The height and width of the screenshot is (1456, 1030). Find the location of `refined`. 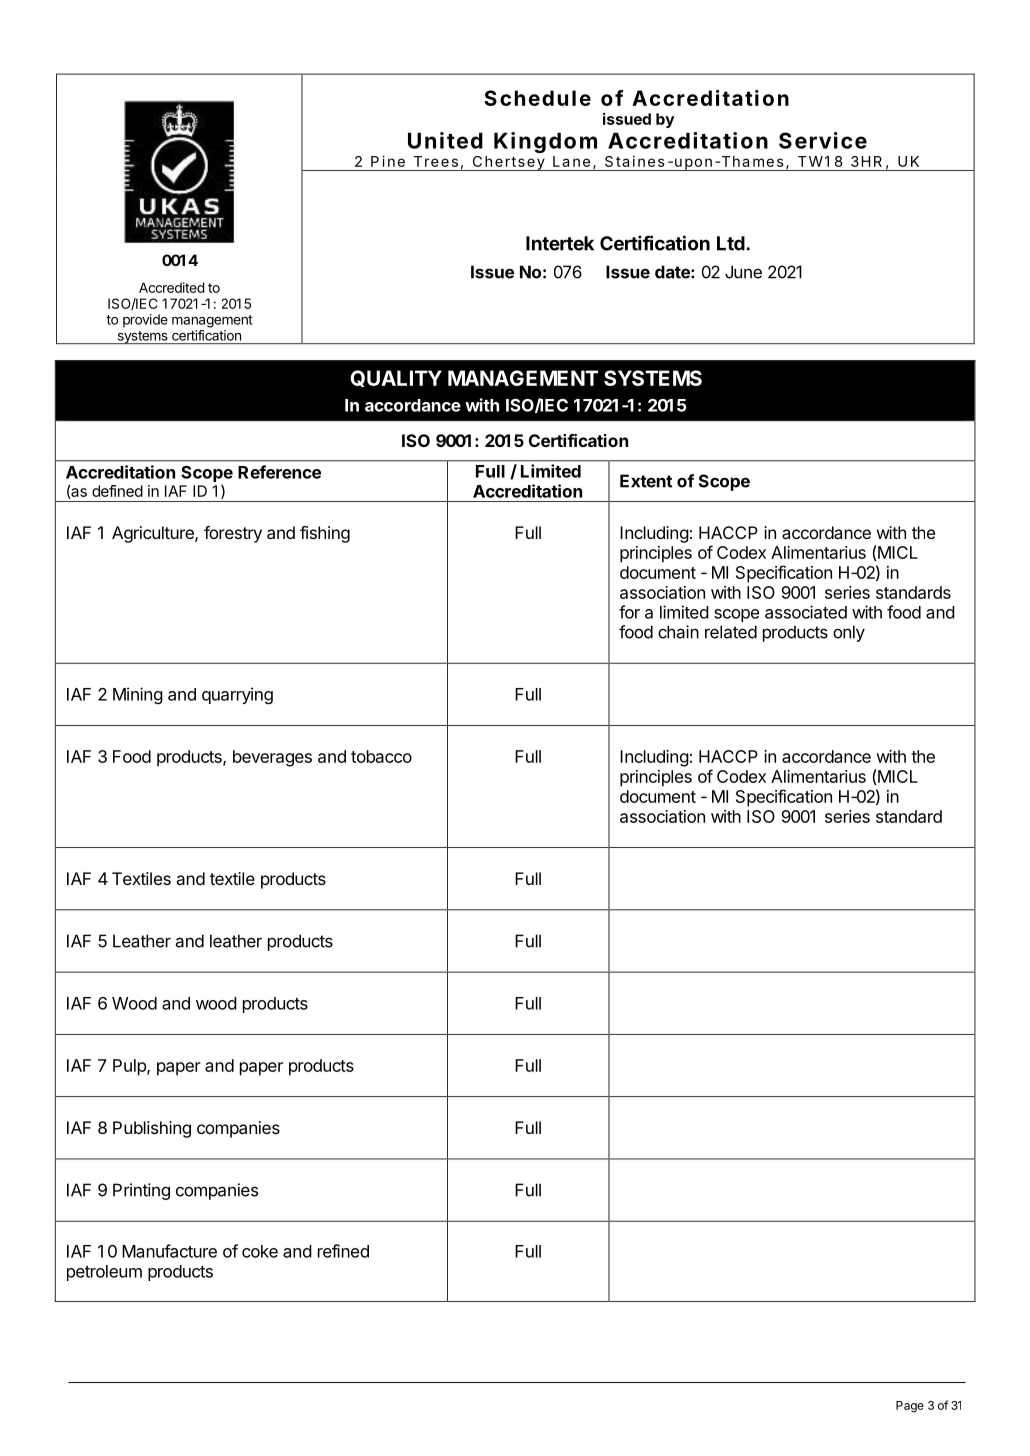

refined is located at coordinates (343, 1251).
